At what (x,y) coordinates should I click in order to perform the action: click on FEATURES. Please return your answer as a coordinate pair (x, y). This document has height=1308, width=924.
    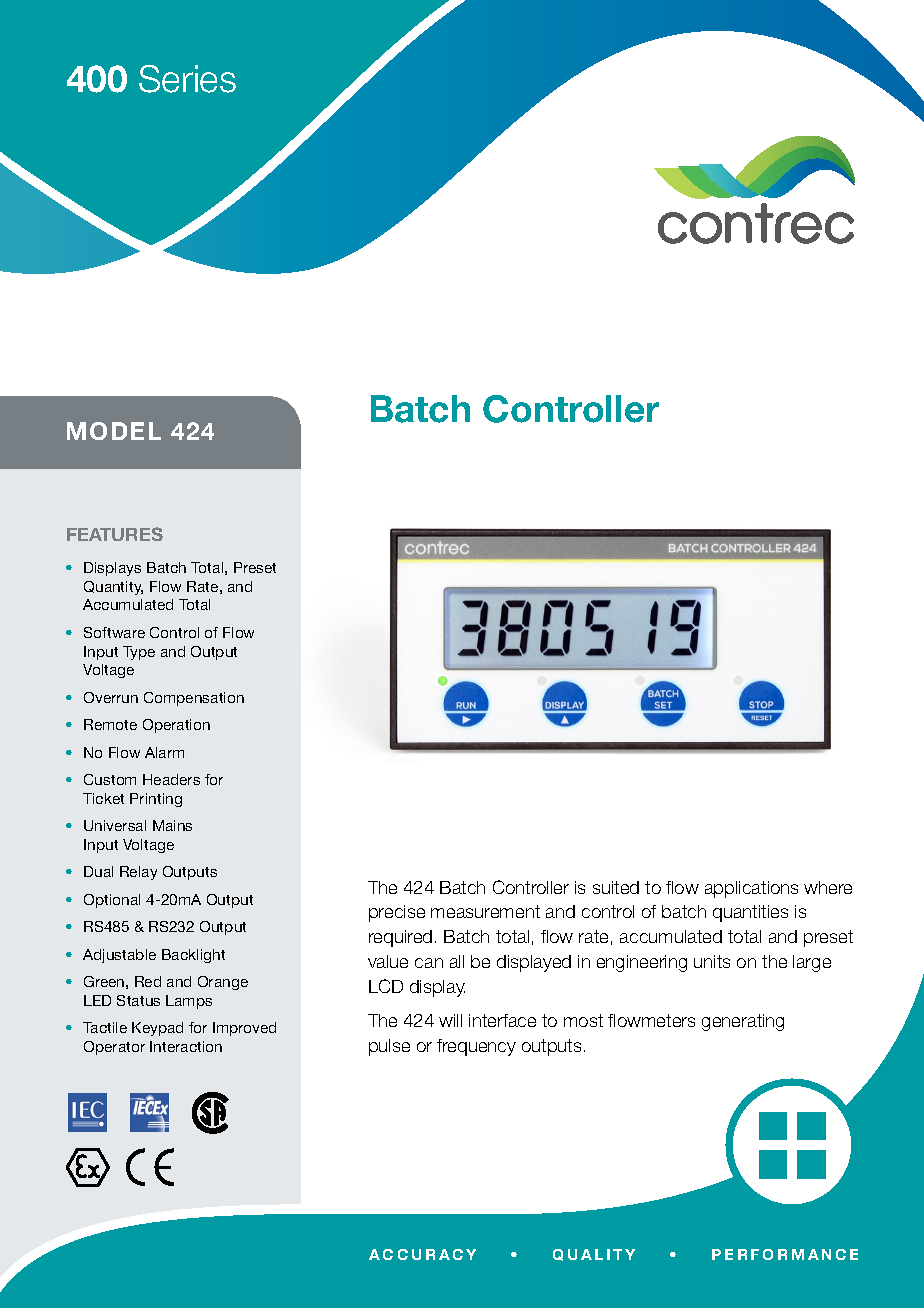
    Looking at the image, I should click on (115, 534).
